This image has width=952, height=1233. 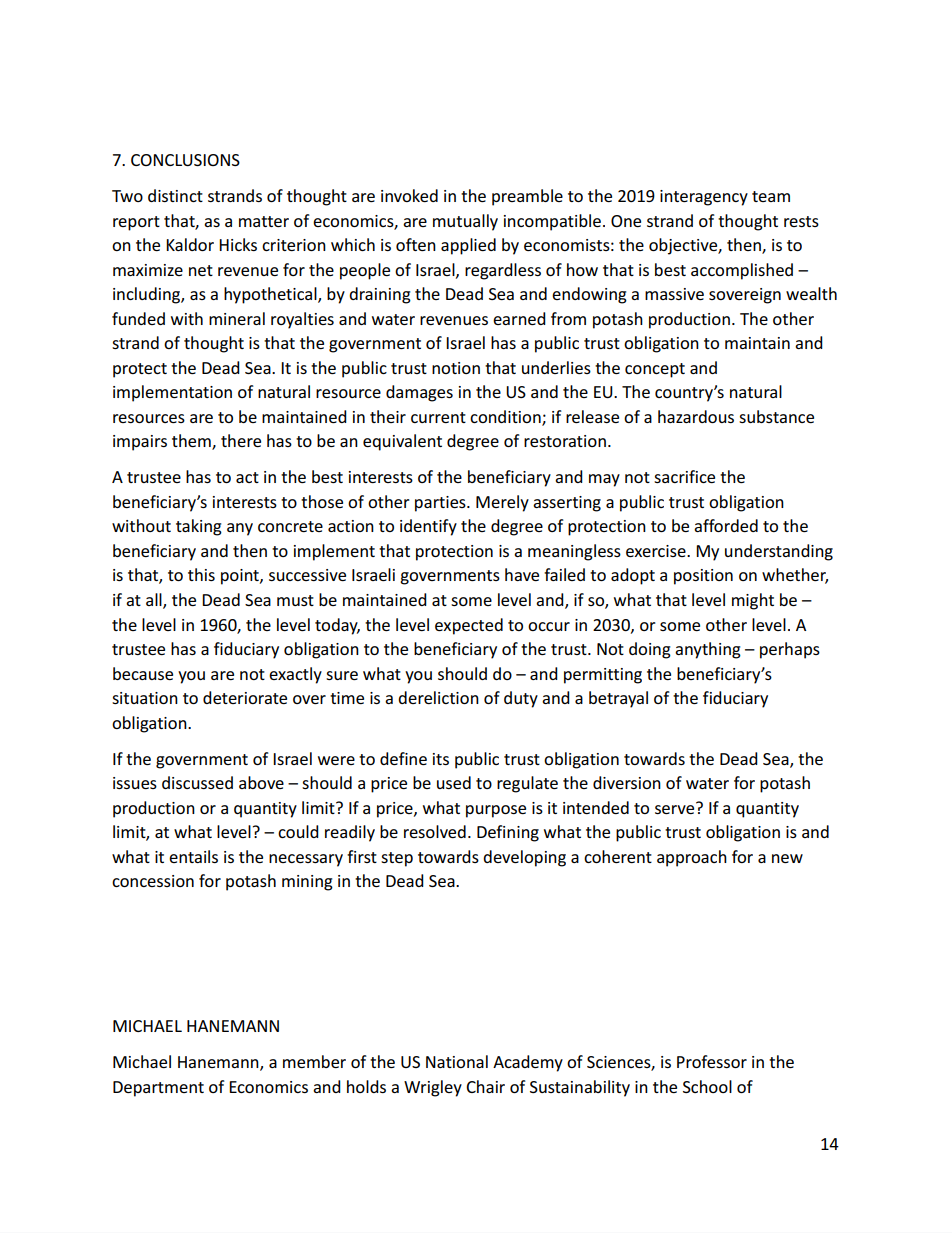 What do you see at coordinates (684, 476) in the image?
I see `sacrifice` at bounding box center [684, 476].
